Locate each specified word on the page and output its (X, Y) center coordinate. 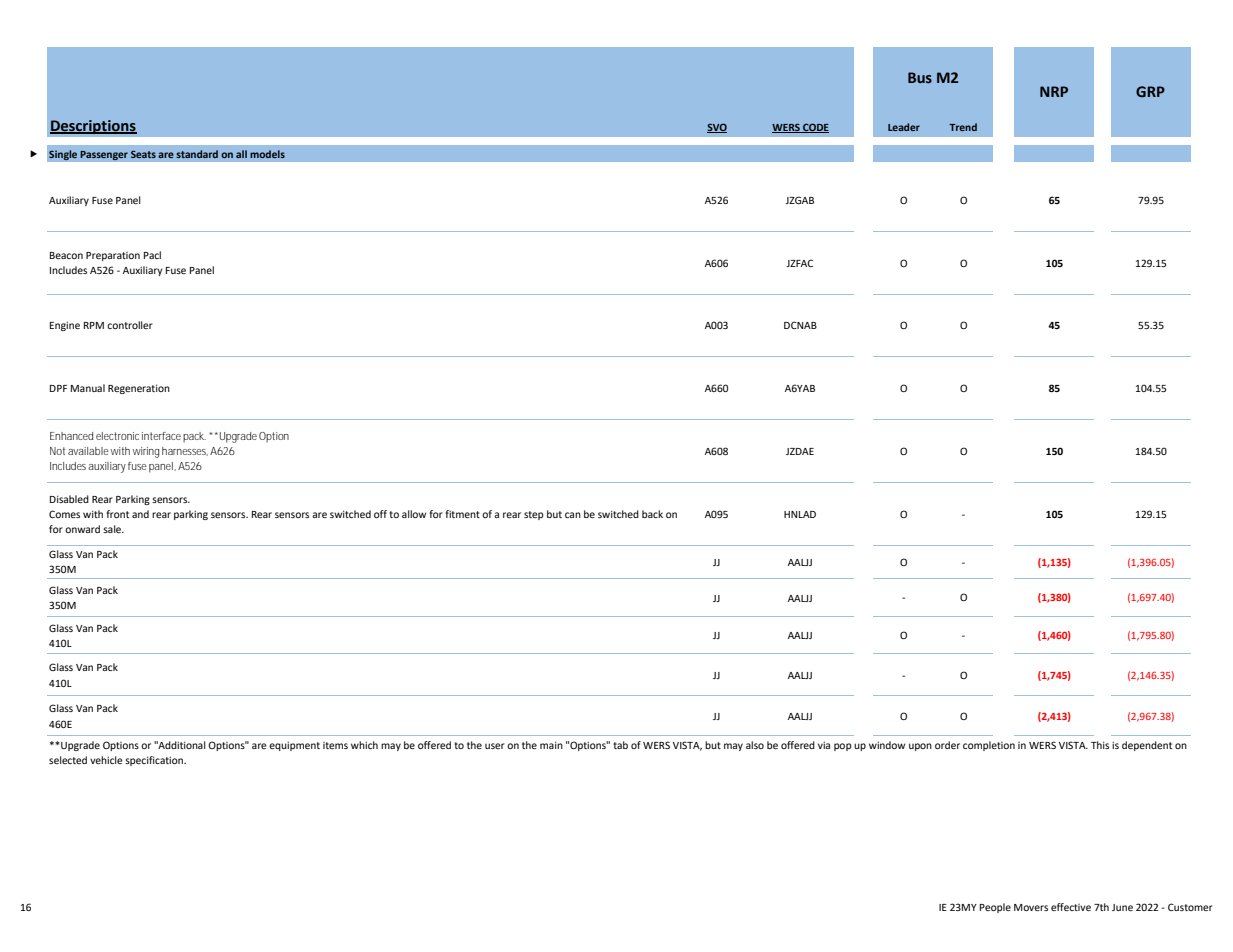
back (652, 514)
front (117, 514)
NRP (1054, 91)
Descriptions (93, 127)
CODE (815, 128)
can (573, 515)
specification (155, 761)
